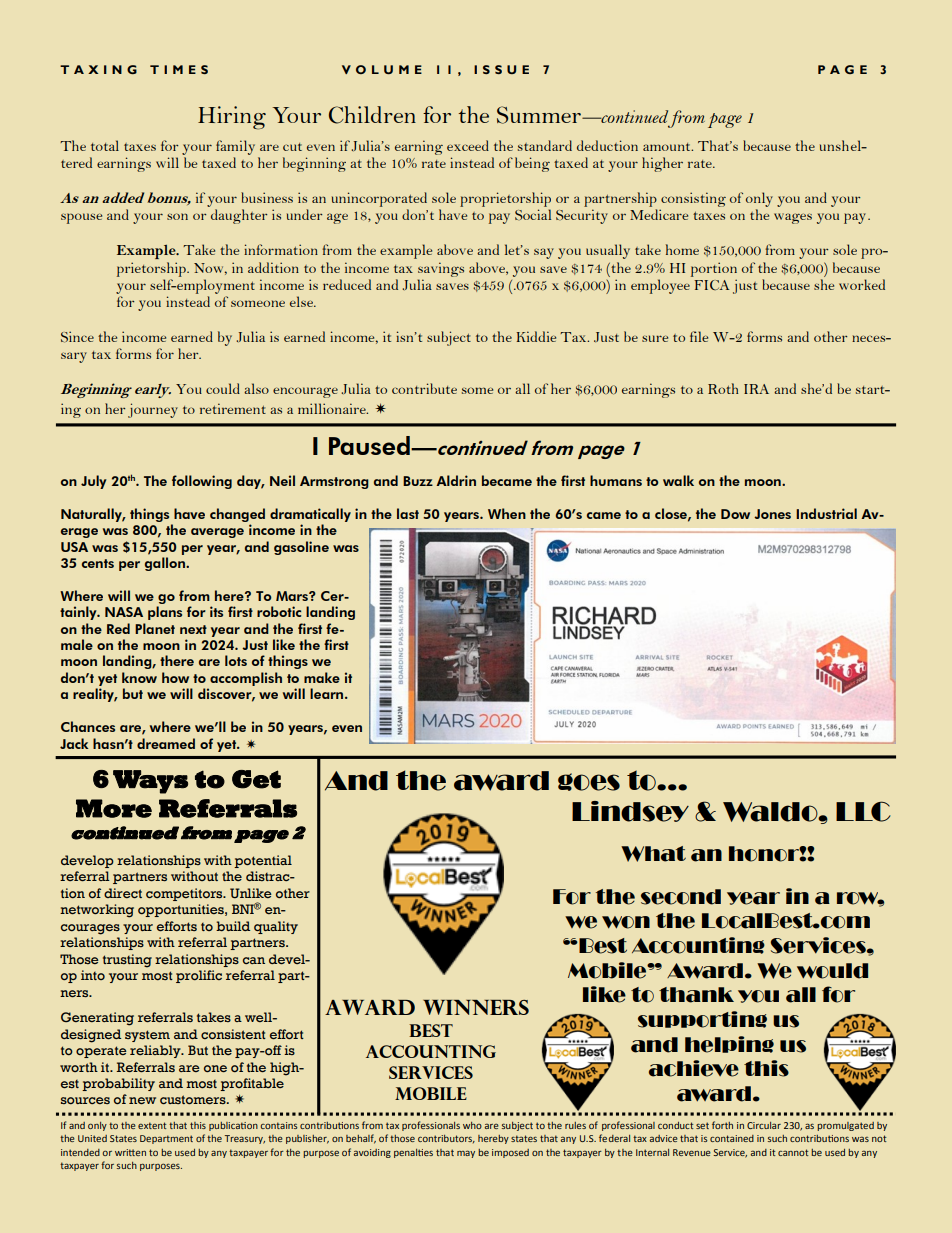 Image resolution: width=952 pixels, height=1233 pixels. What do you see at coordinates (152, 1125) in the screenshot?
I see `extent` at bounding box center [152, 1125].
